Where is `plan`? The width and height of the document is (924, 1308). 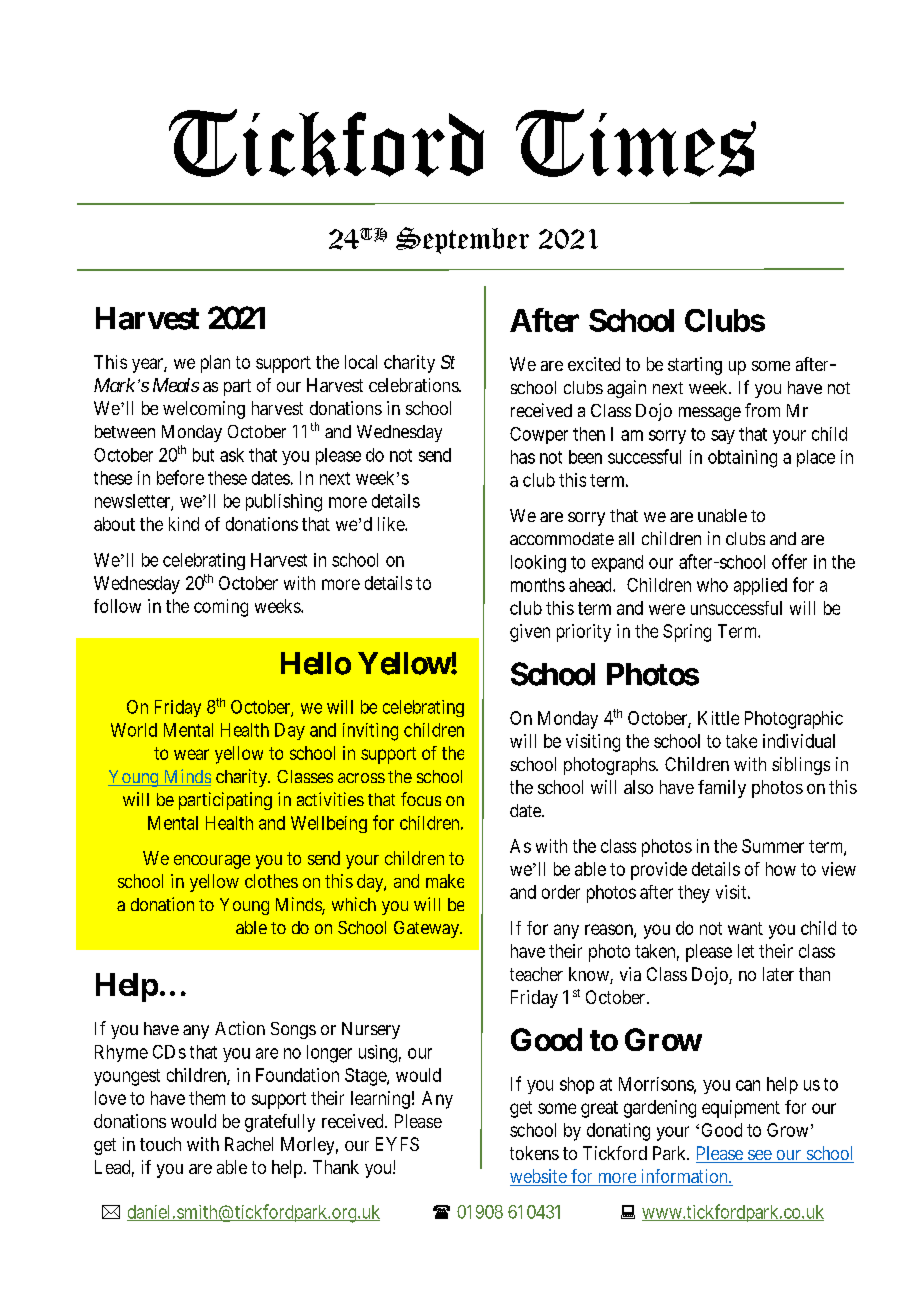 plan is located at coordinates (215, 364).
